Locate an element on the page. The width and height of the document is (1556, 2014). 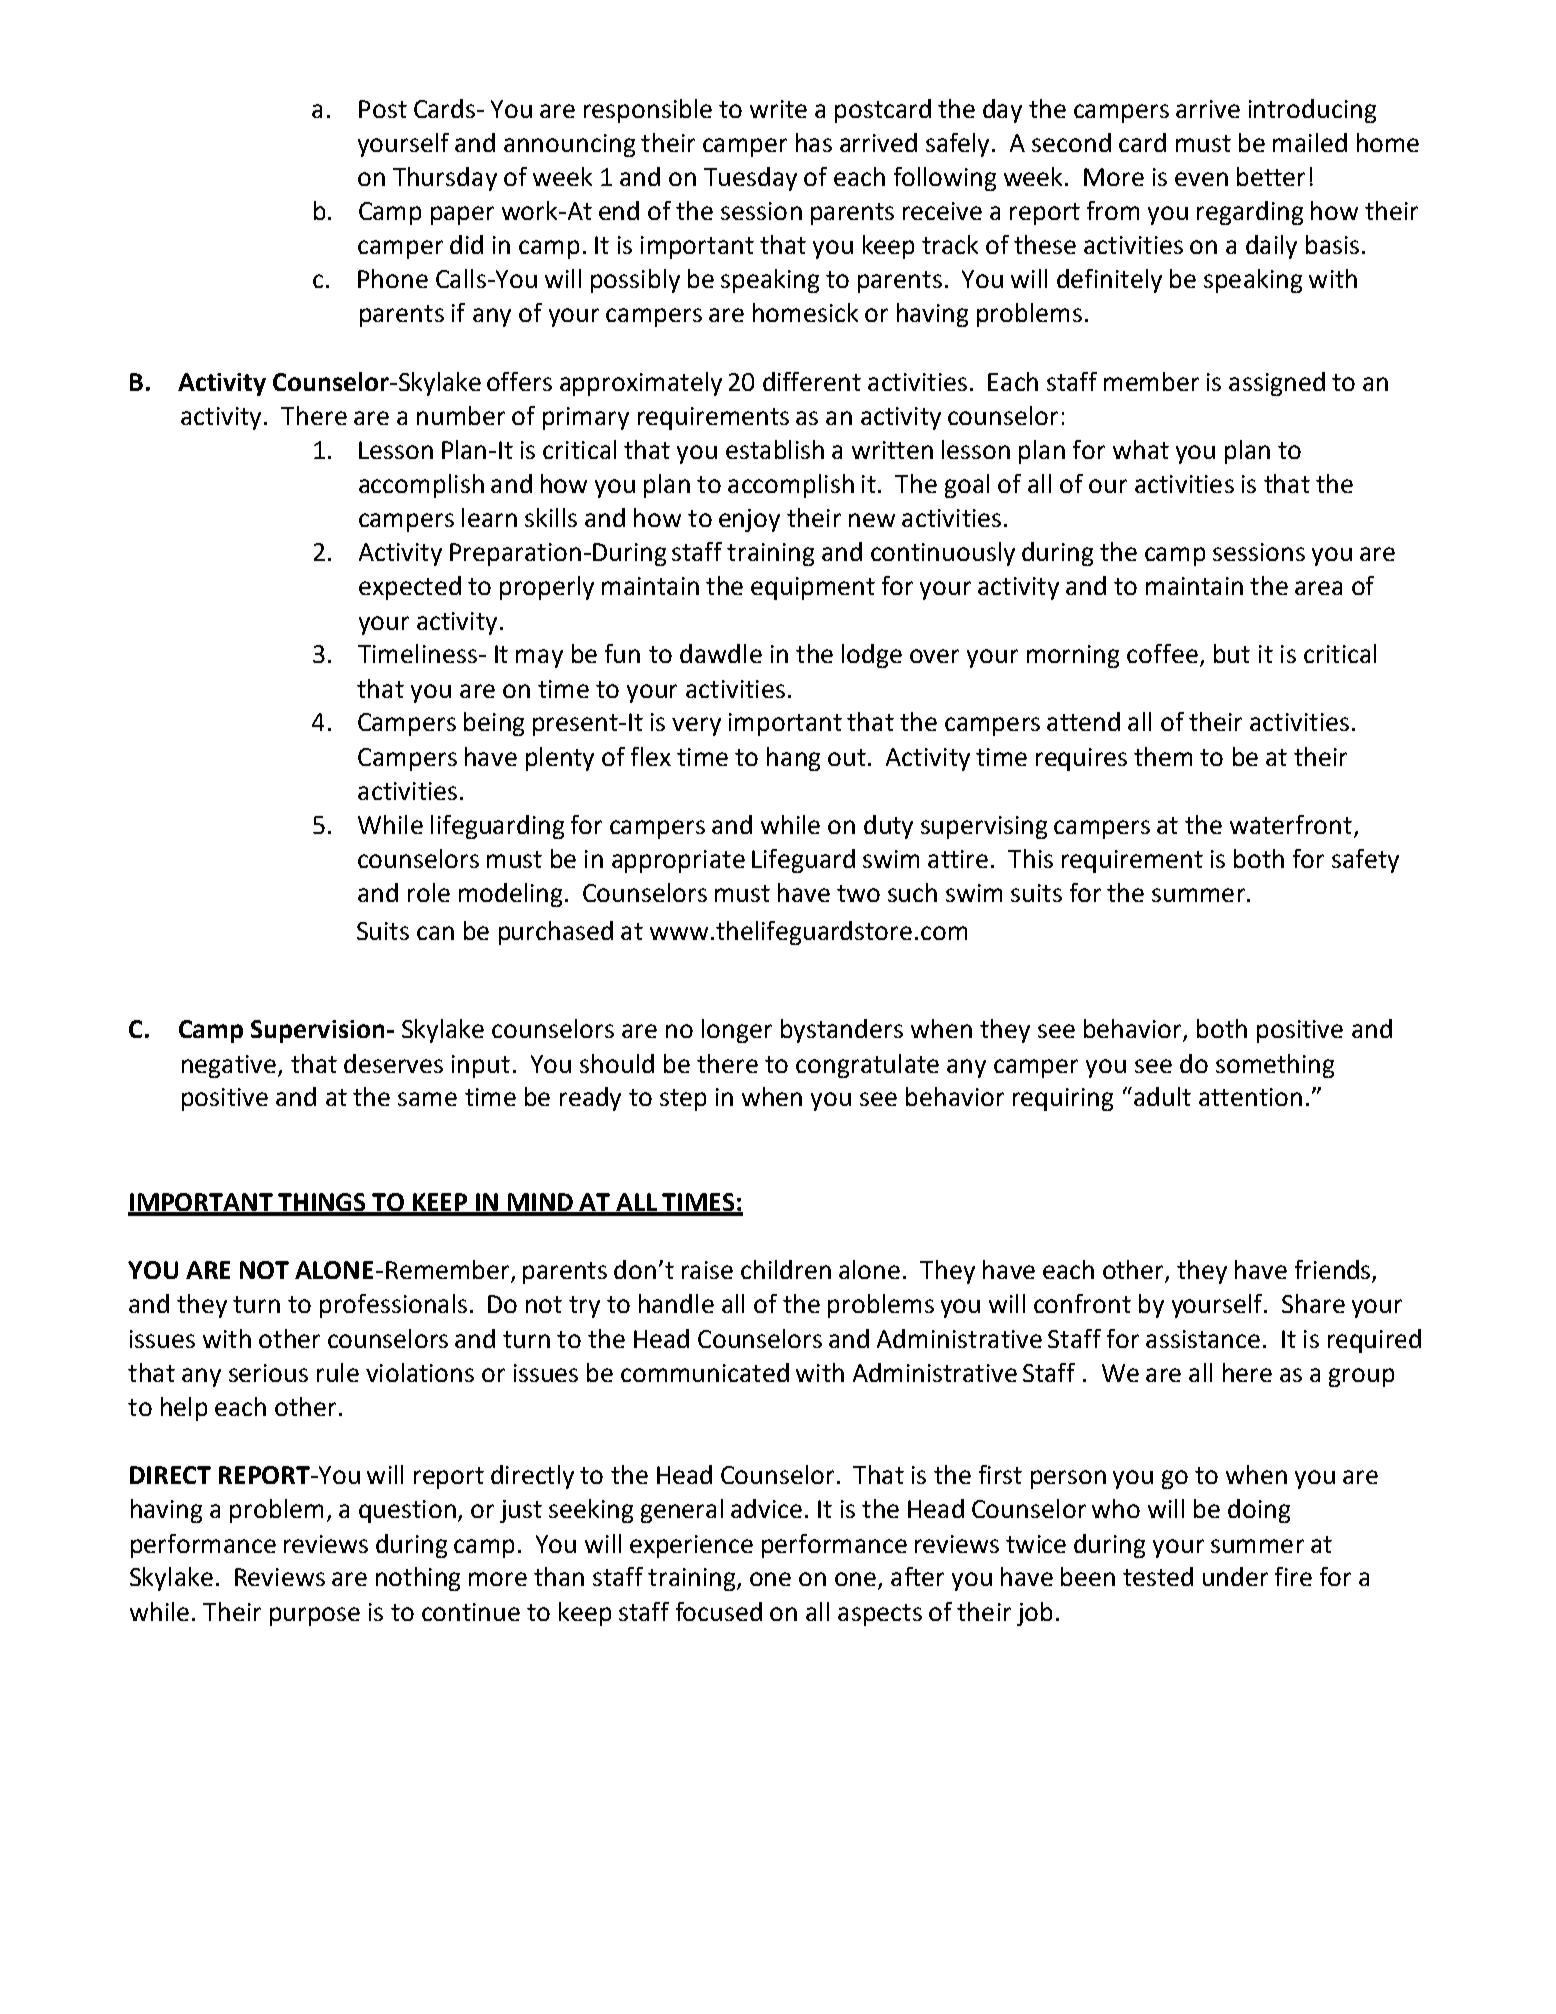
Thursday is located at coordinates (445, 179).
